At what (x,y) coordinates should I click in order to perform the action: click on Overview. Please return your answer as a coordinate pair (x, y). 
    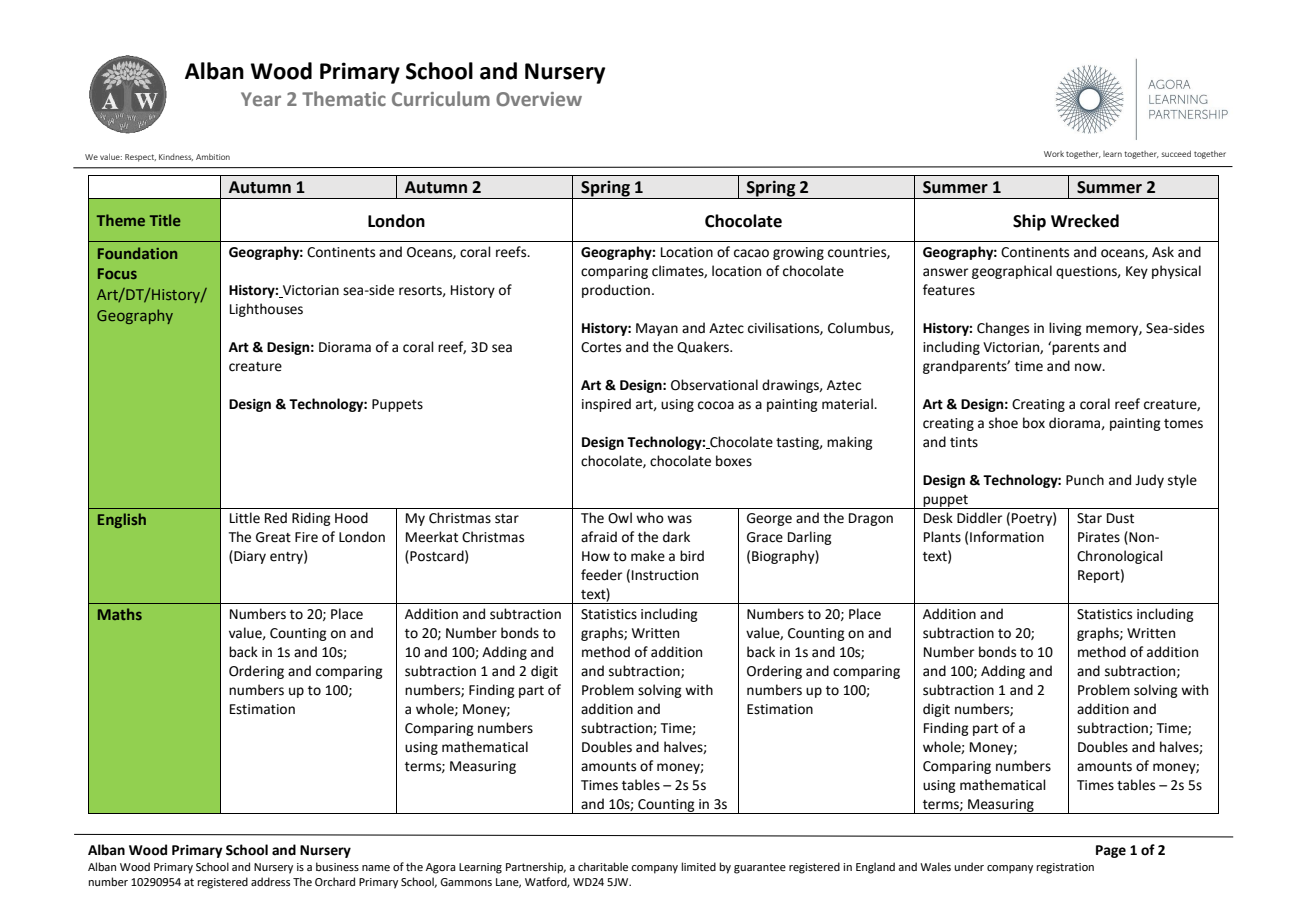
    Looking at the image, I should click on (539, 99).
